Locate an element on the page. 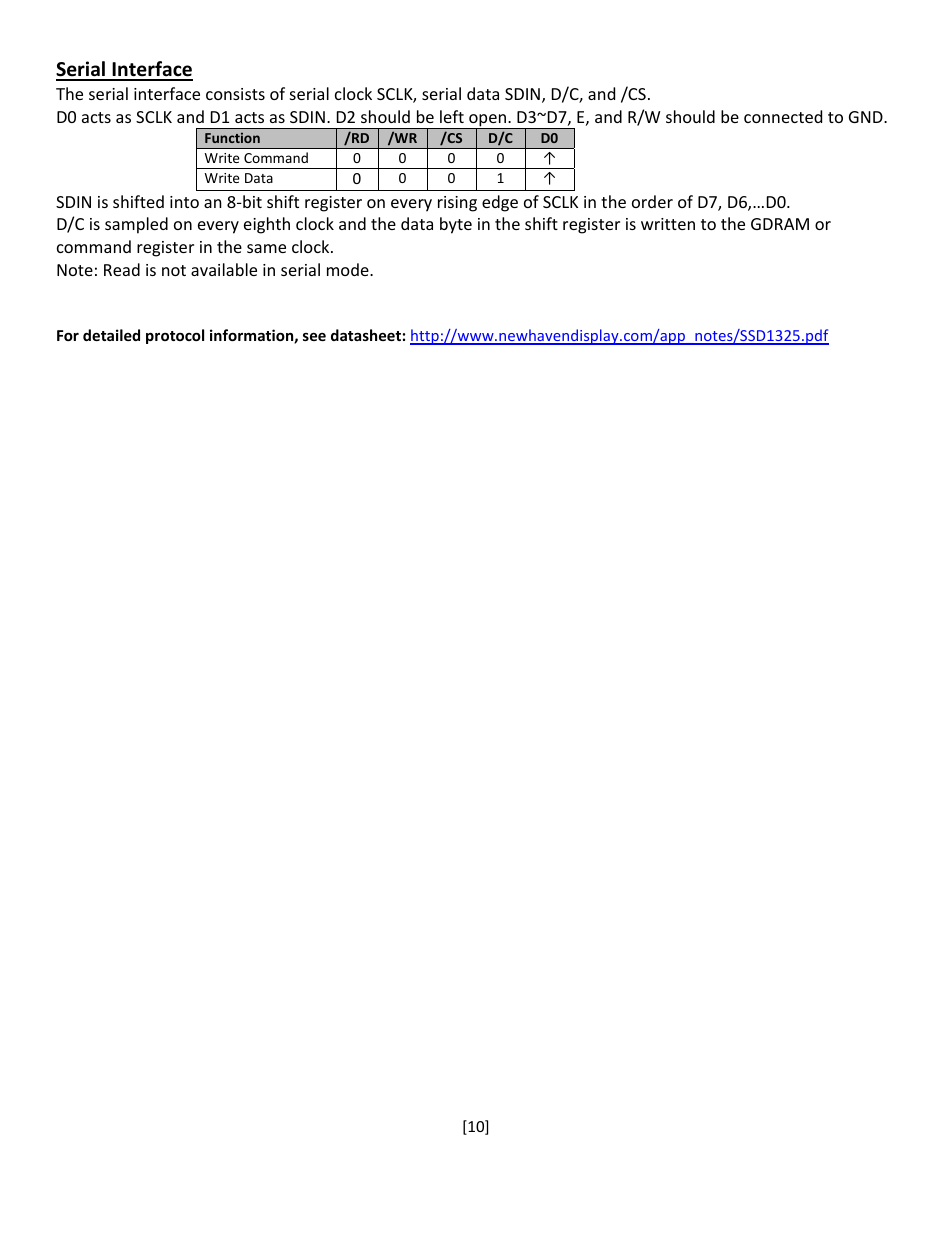 This document has width=952, height=1233. see is located at coordinates (314, 337).
